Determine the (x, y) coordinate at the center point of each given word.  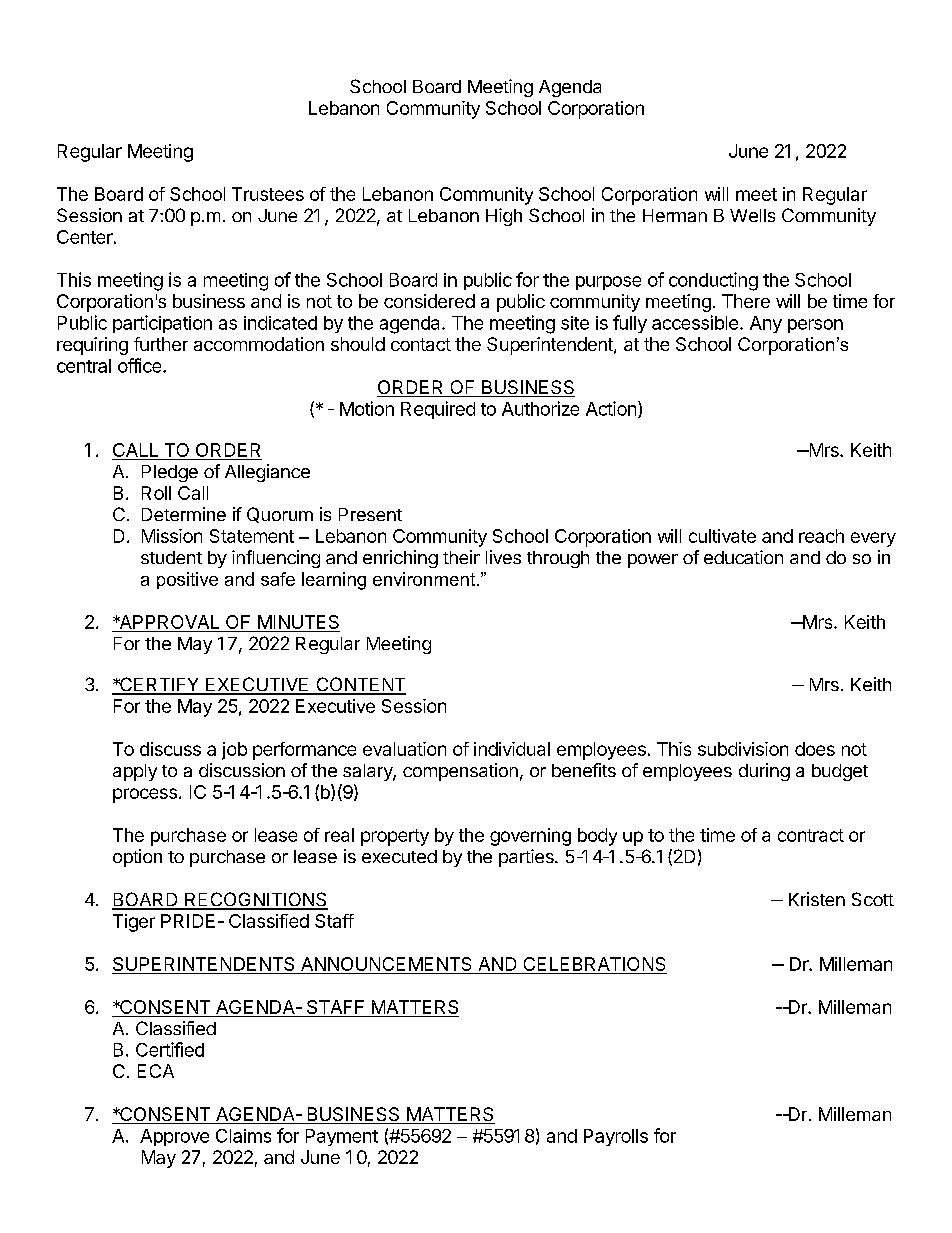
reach (821, 536)
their (461, 557)
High (504, 217)
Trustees (268, 194)
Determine (184, 514)
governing (530, 837)
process (145, 795)
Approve (174, 1137)
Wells (752, 215)
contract (811, 835)
